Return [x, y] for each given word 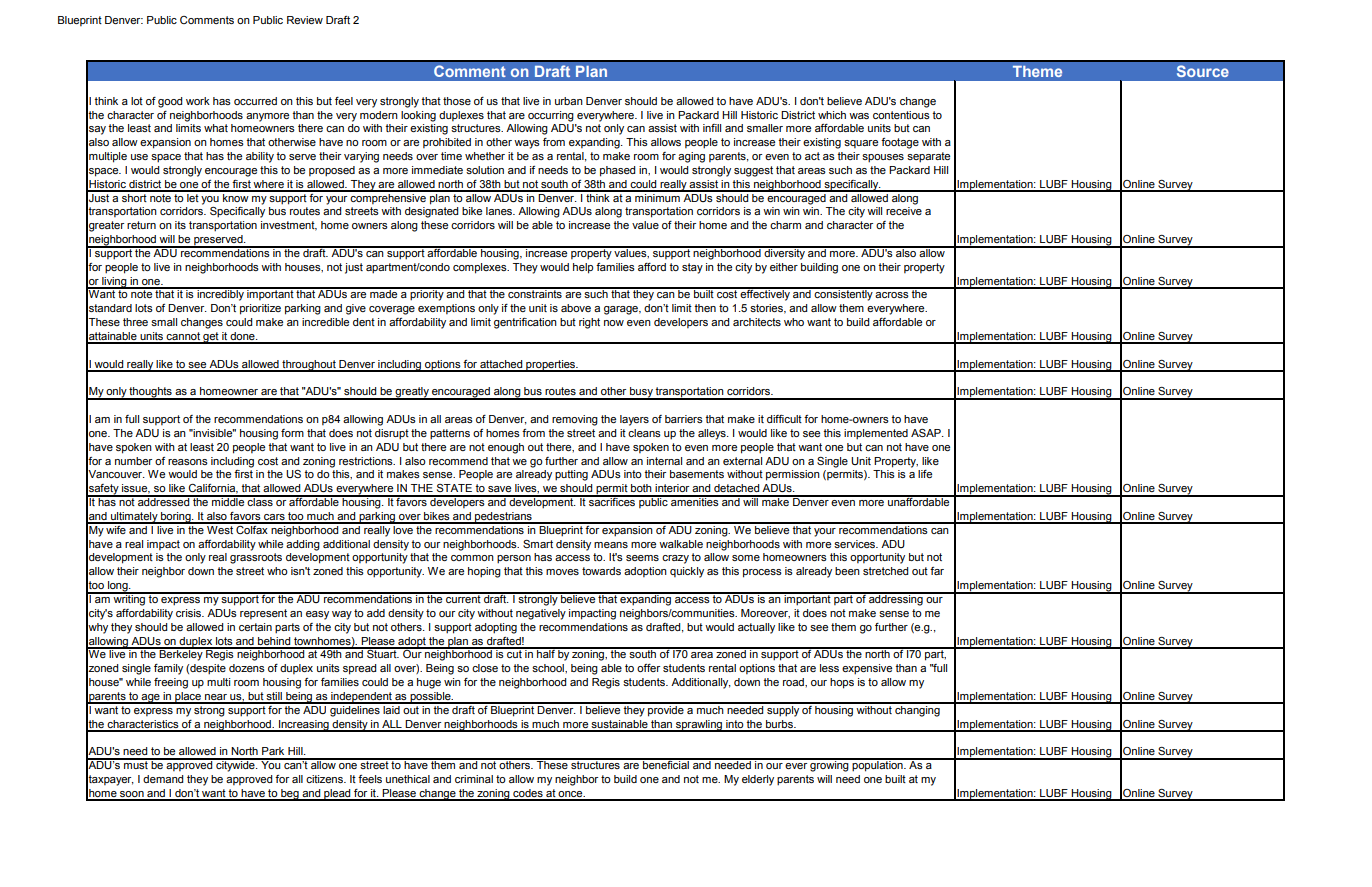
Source [1203, 71]
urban [569, 101]
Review [305, 20]
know [236, 196]
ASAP [927, 433]
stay [692, 268]
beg [290, 795]
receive [904, 211]
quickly [687, 572]
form [292, 433]
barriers [684, 419]
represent [263, 614]
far [937, 571]
